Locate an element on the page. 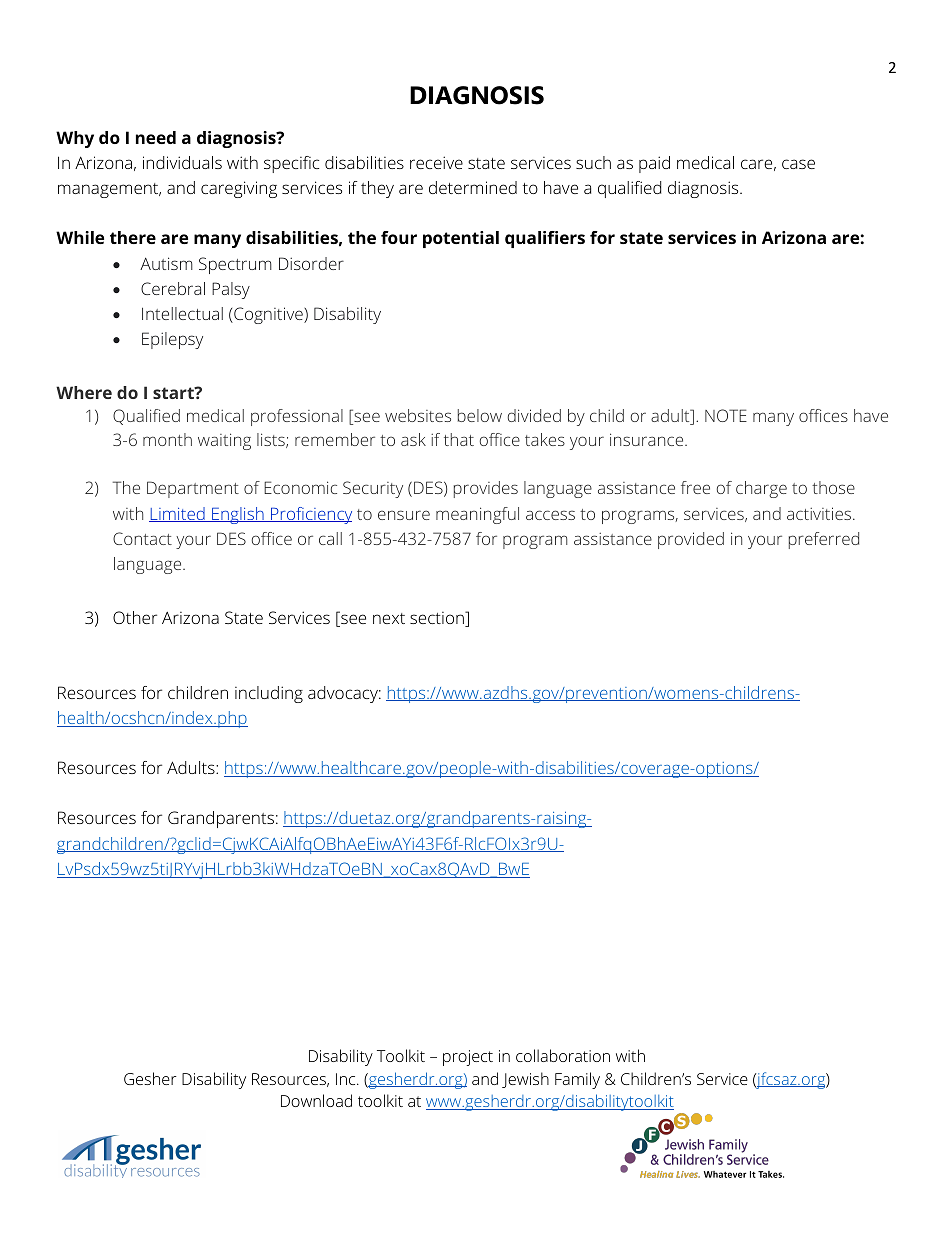 The image size is (952, 1233). provided is located at coordinates (691, 540).
